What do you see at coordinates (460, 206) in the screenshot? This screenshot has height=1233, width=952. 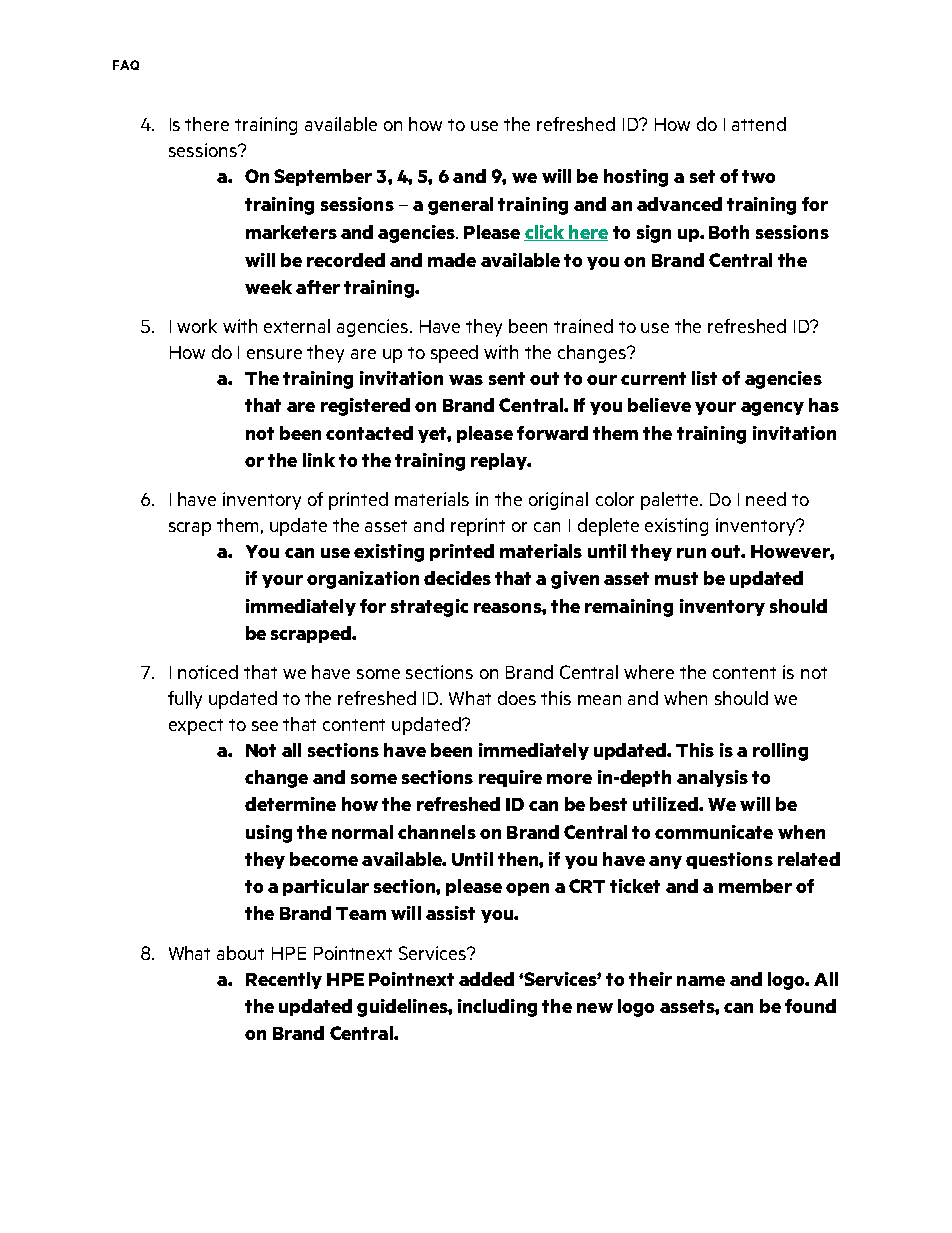 I see `general` at bounding box center [460, 206].
